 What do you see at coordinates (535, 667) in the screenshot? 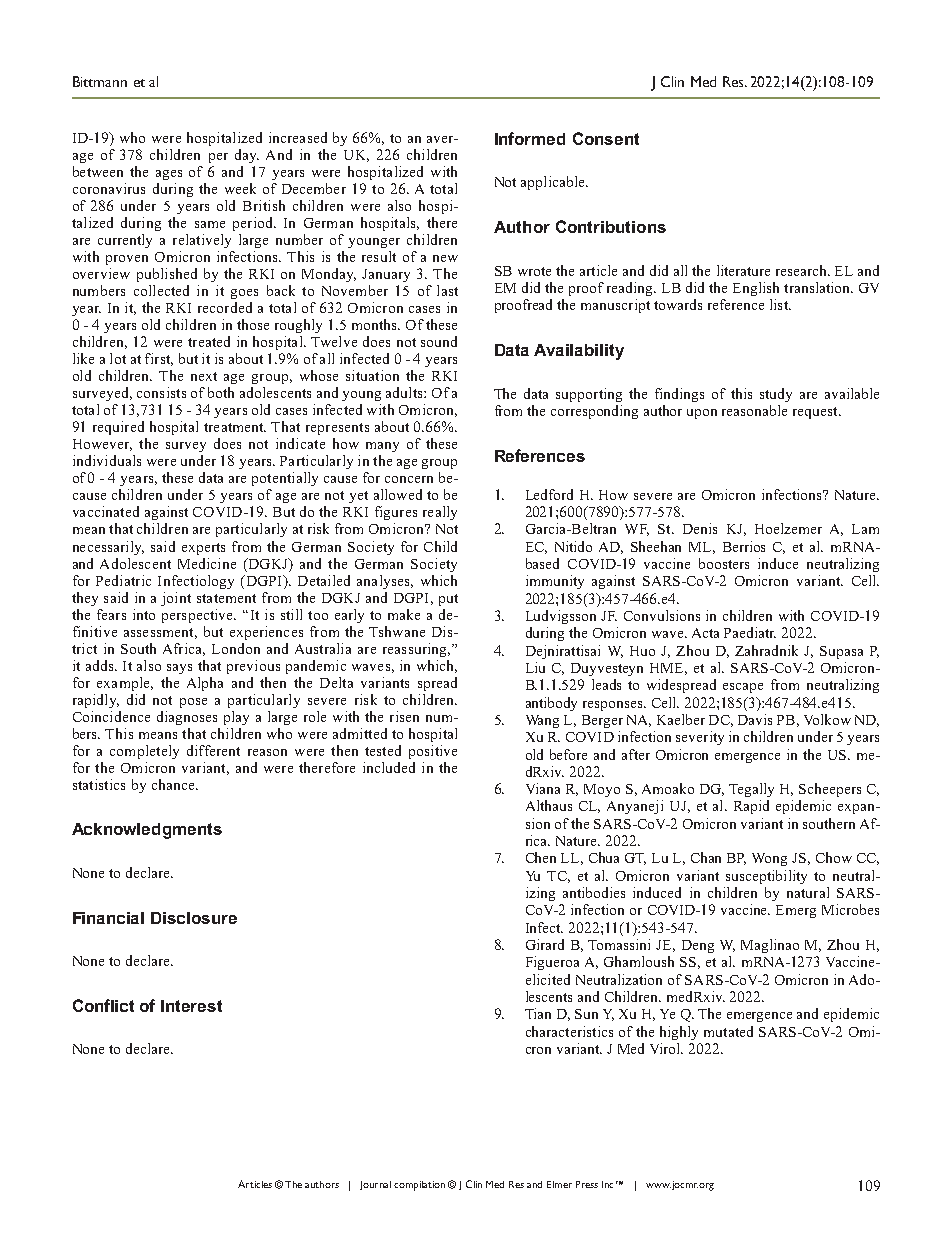
I see `Liu` at bounding box center [535, 667].
